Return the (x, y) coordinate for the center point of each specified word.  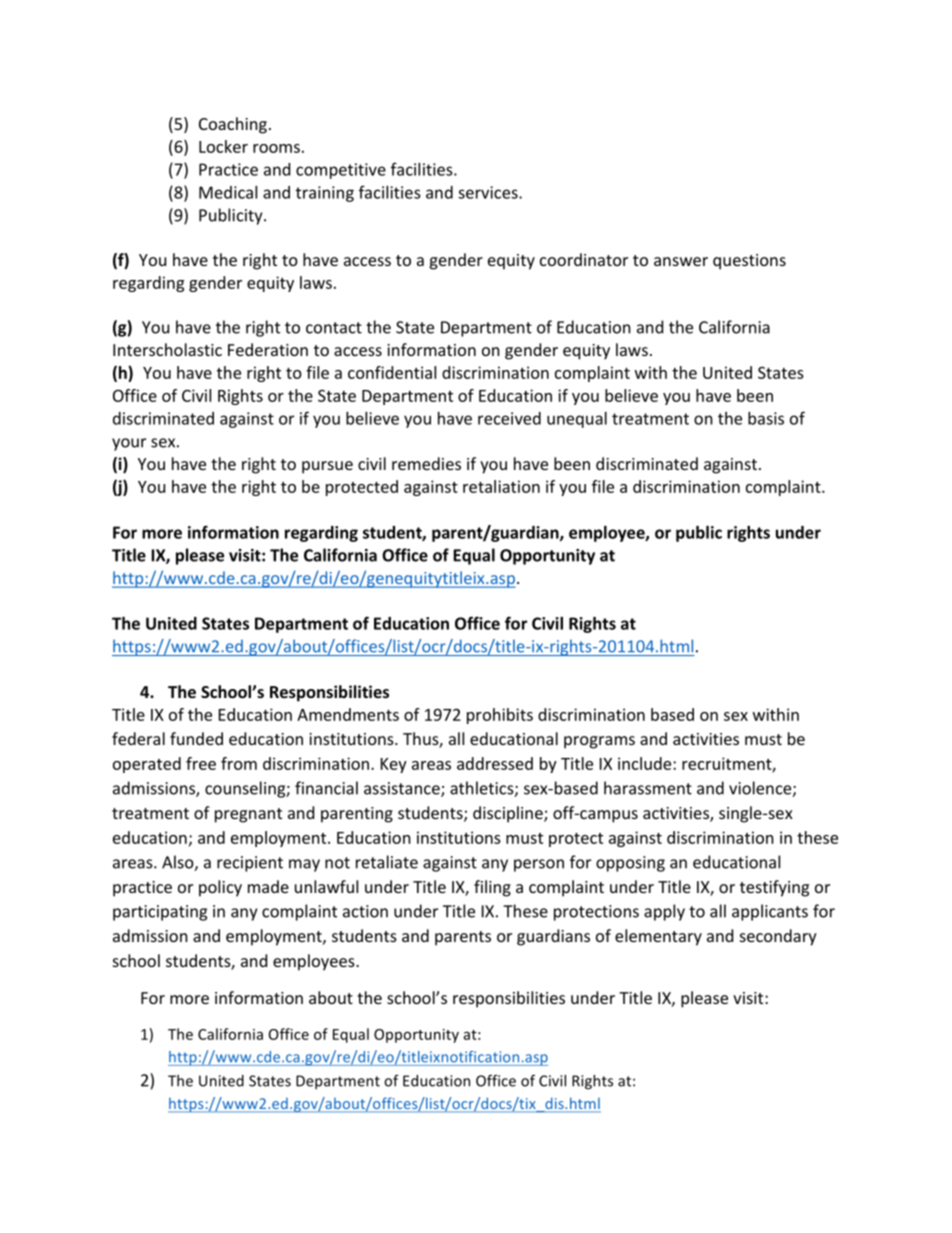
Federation (268, 349)
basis (766, 418)
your (129, 444)
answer (681, 261)
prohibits (500, 716)
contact (334, 328)
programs (599, 742)
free (201, 763)
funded (196, 738)
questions (749, 262)
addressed (495, 763)
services (489, 192)
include (646, 763)
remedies (426, 463)
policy (220, 888)
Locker (223, 146)
